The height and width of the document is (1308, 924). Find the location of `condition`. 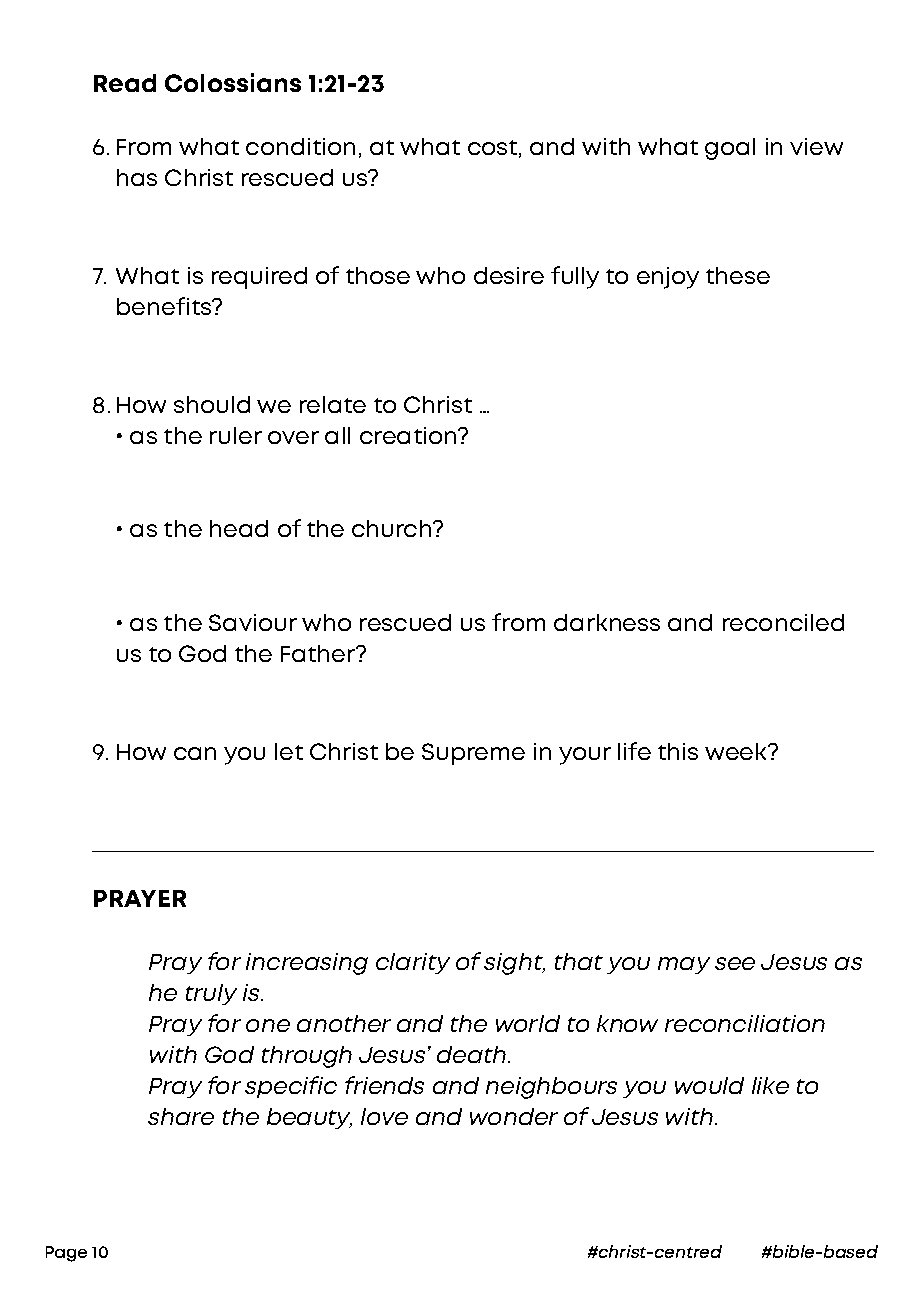

condition is located at coordinates (300, 146).
